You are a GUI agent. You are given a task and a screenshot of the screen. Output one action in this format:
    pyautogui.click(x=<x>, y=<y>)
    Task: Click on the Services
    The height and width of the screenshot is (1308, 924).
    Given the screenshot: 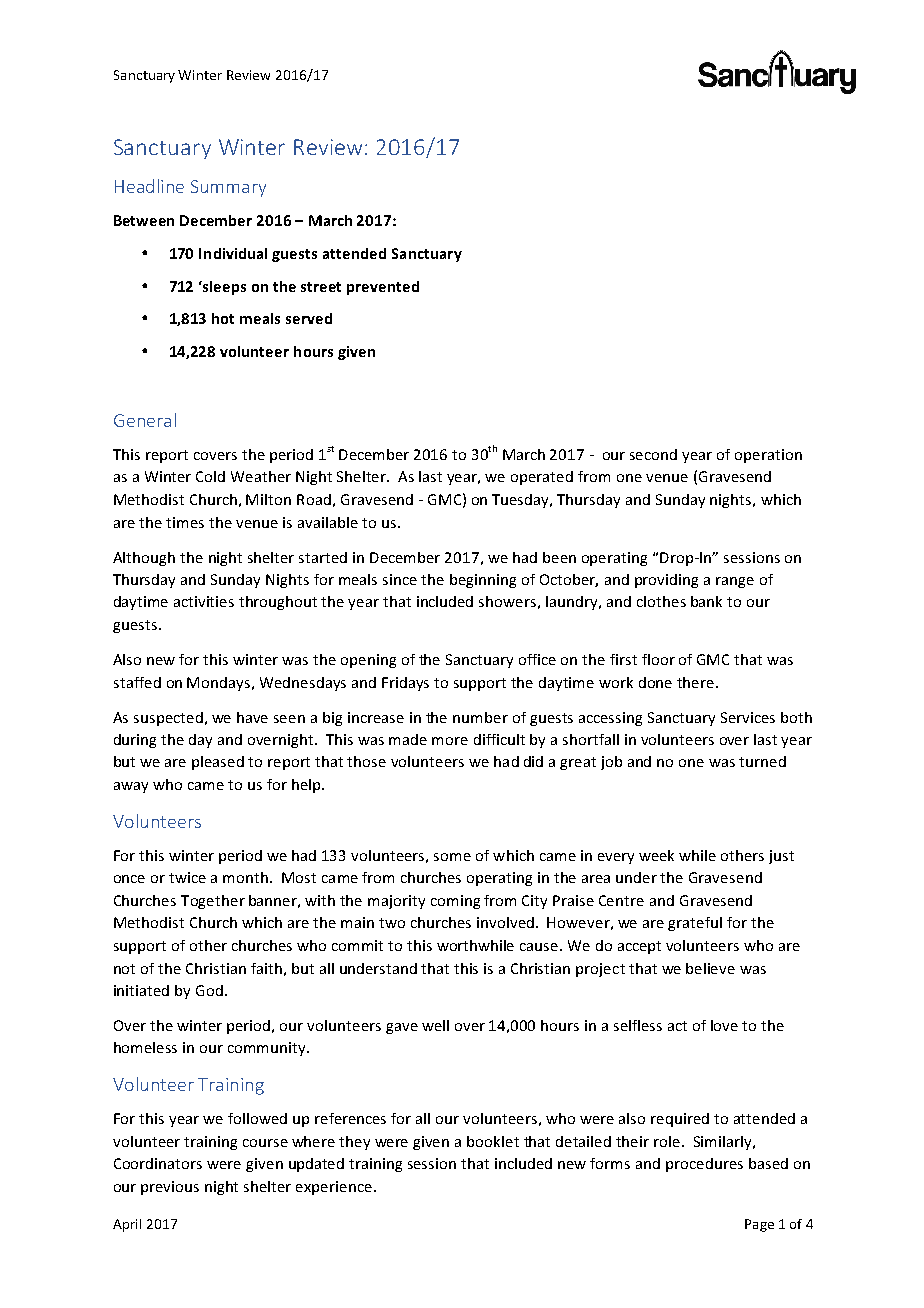 What is the action you would take?
    pyautogui.click(x=748, y=717)
